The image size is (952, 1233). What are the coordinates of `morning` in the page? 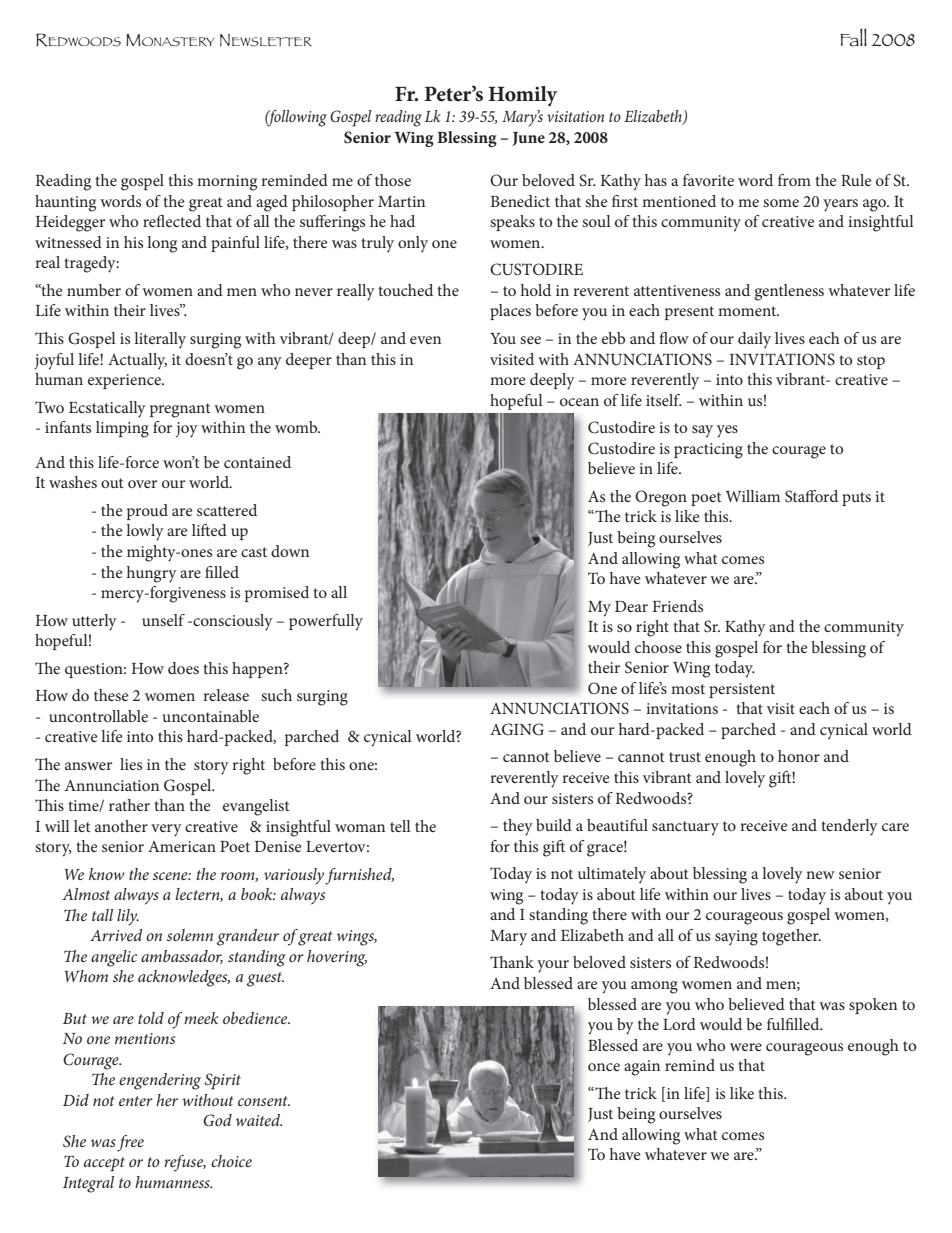 It's located at (227, 183).
